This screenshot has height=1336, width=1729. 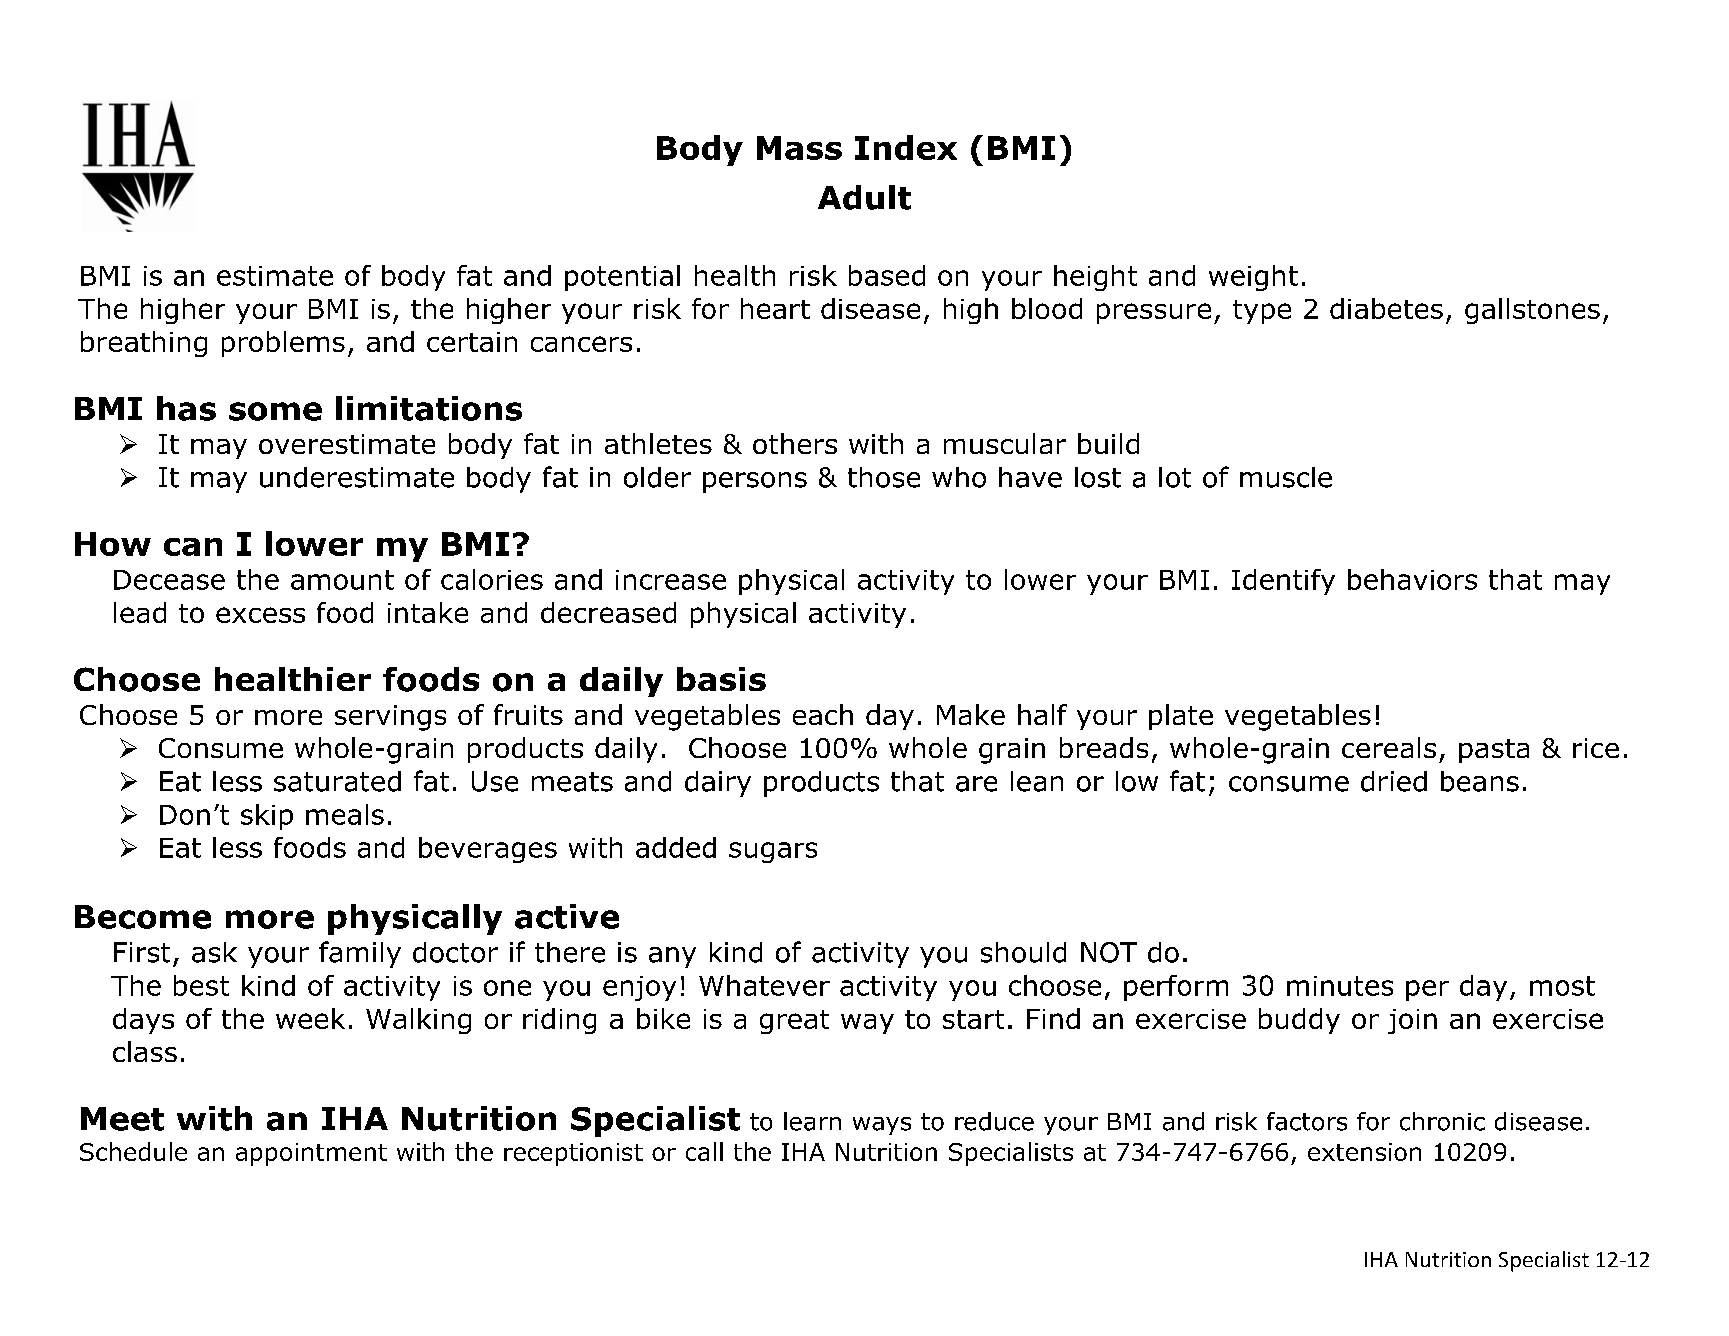 I want to click on appointment, so click(x=311, y=1154).
